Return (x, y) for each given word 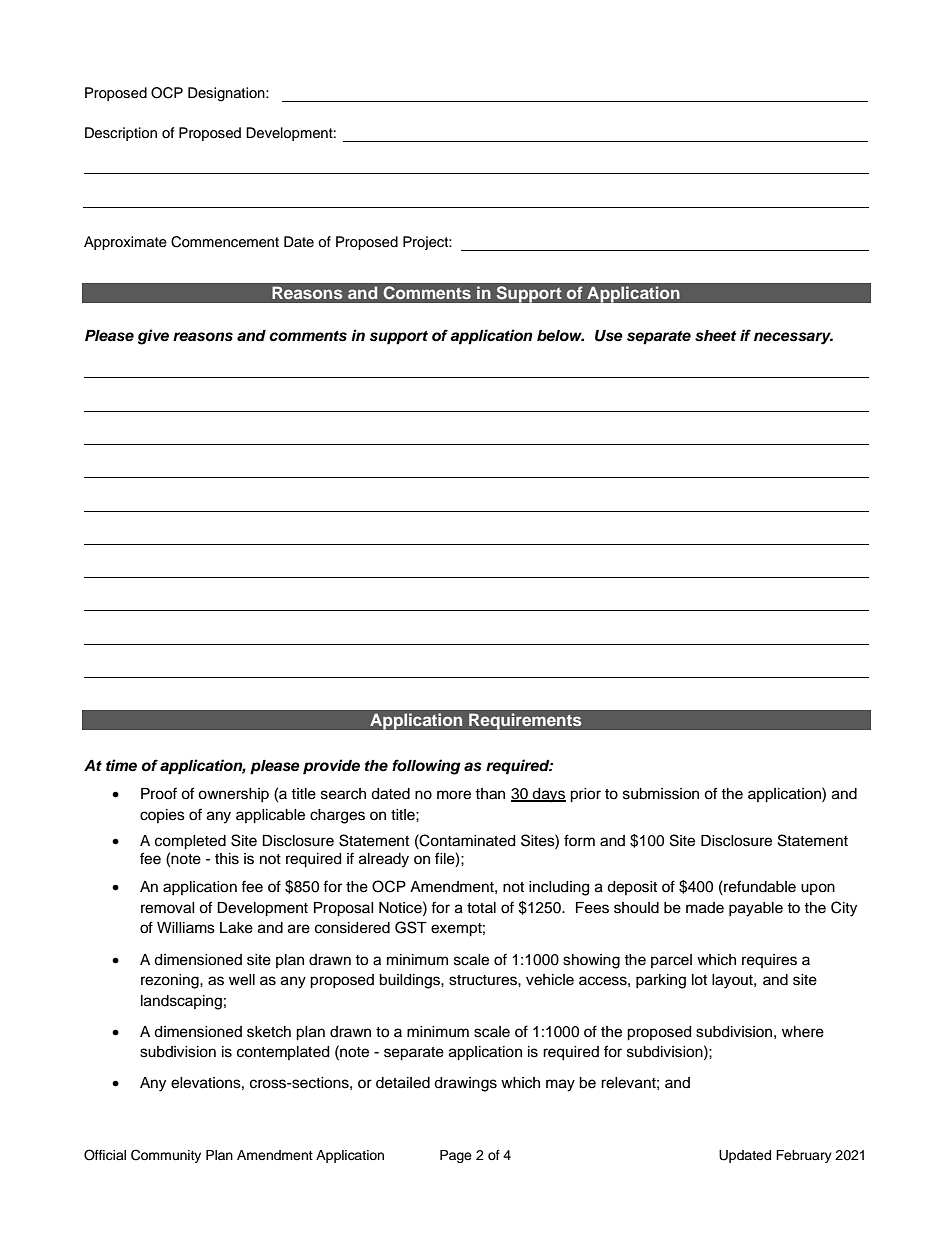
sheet (715, 336)
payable (756, 909)
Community (166, 1156)
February (804, 1156)
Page (456, 1156)
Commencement (225, 242)
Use (609, 336)
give (153, 337)
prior (585, 795)
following (426, 767)
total (481, 908)
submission (661, 794)
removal (168, 908)
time (121, 765)
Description (121, 134)
